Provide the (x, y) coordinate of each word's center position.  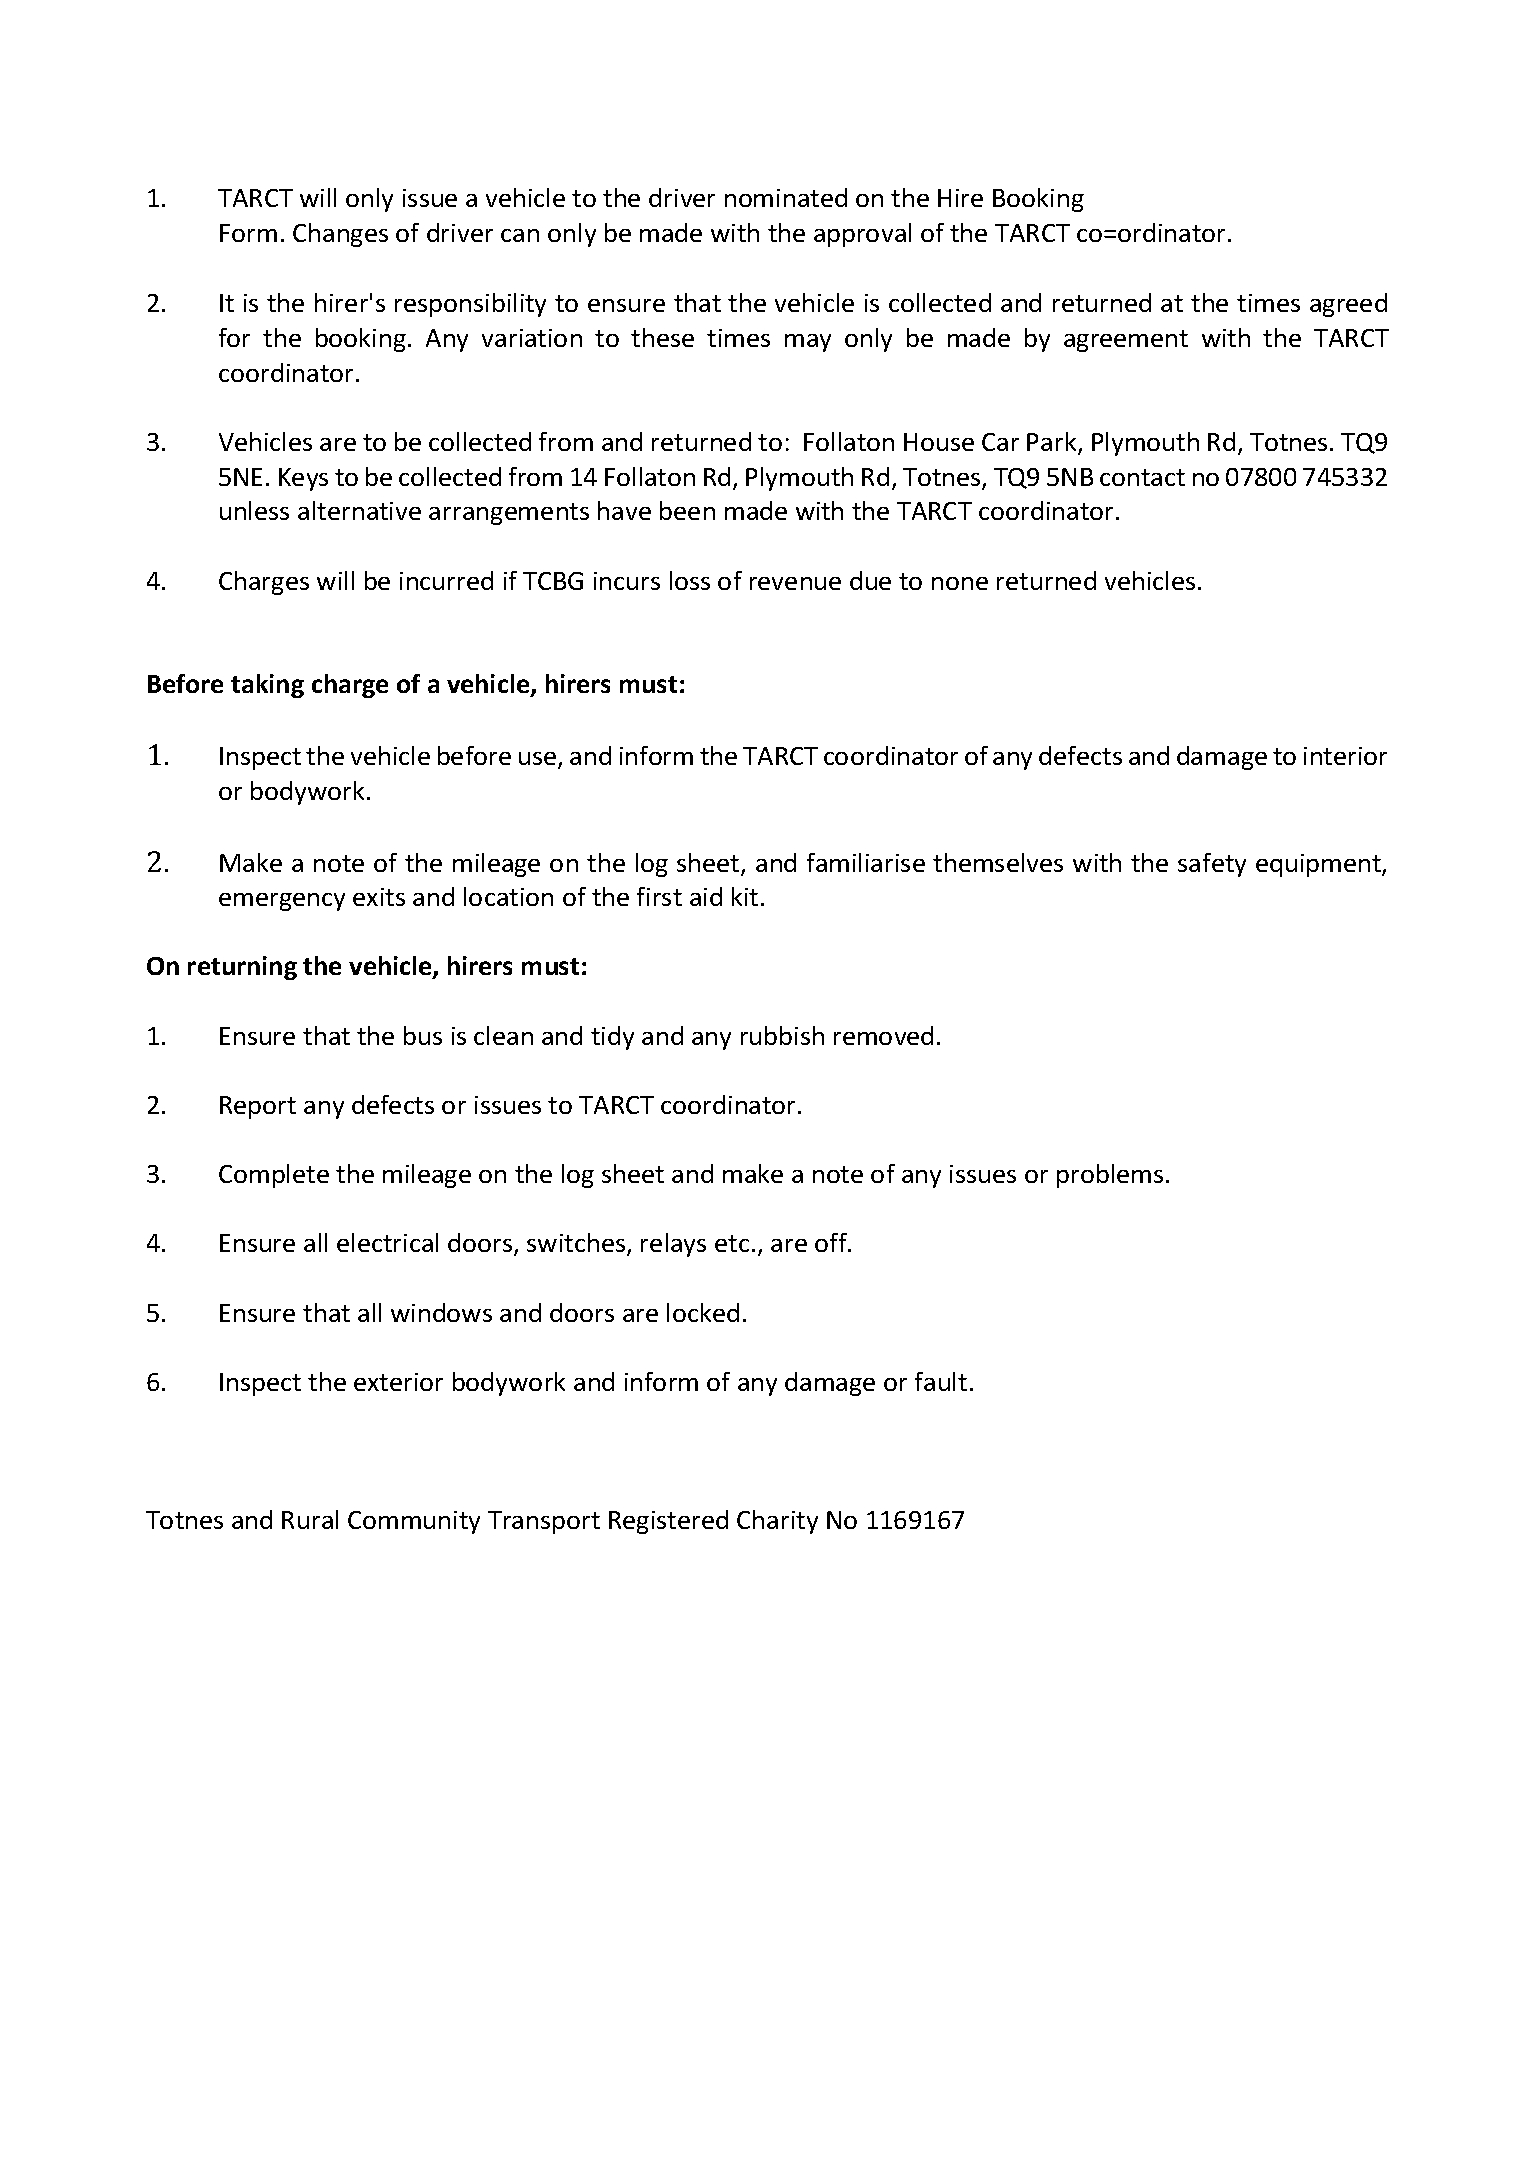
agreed (1348, 305)
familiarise (866, 862)
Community (414, 1522)
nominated (786, 197)
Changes (340, 235)
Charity (777, 1522)
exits (379, 897)
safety (1212, 865)
